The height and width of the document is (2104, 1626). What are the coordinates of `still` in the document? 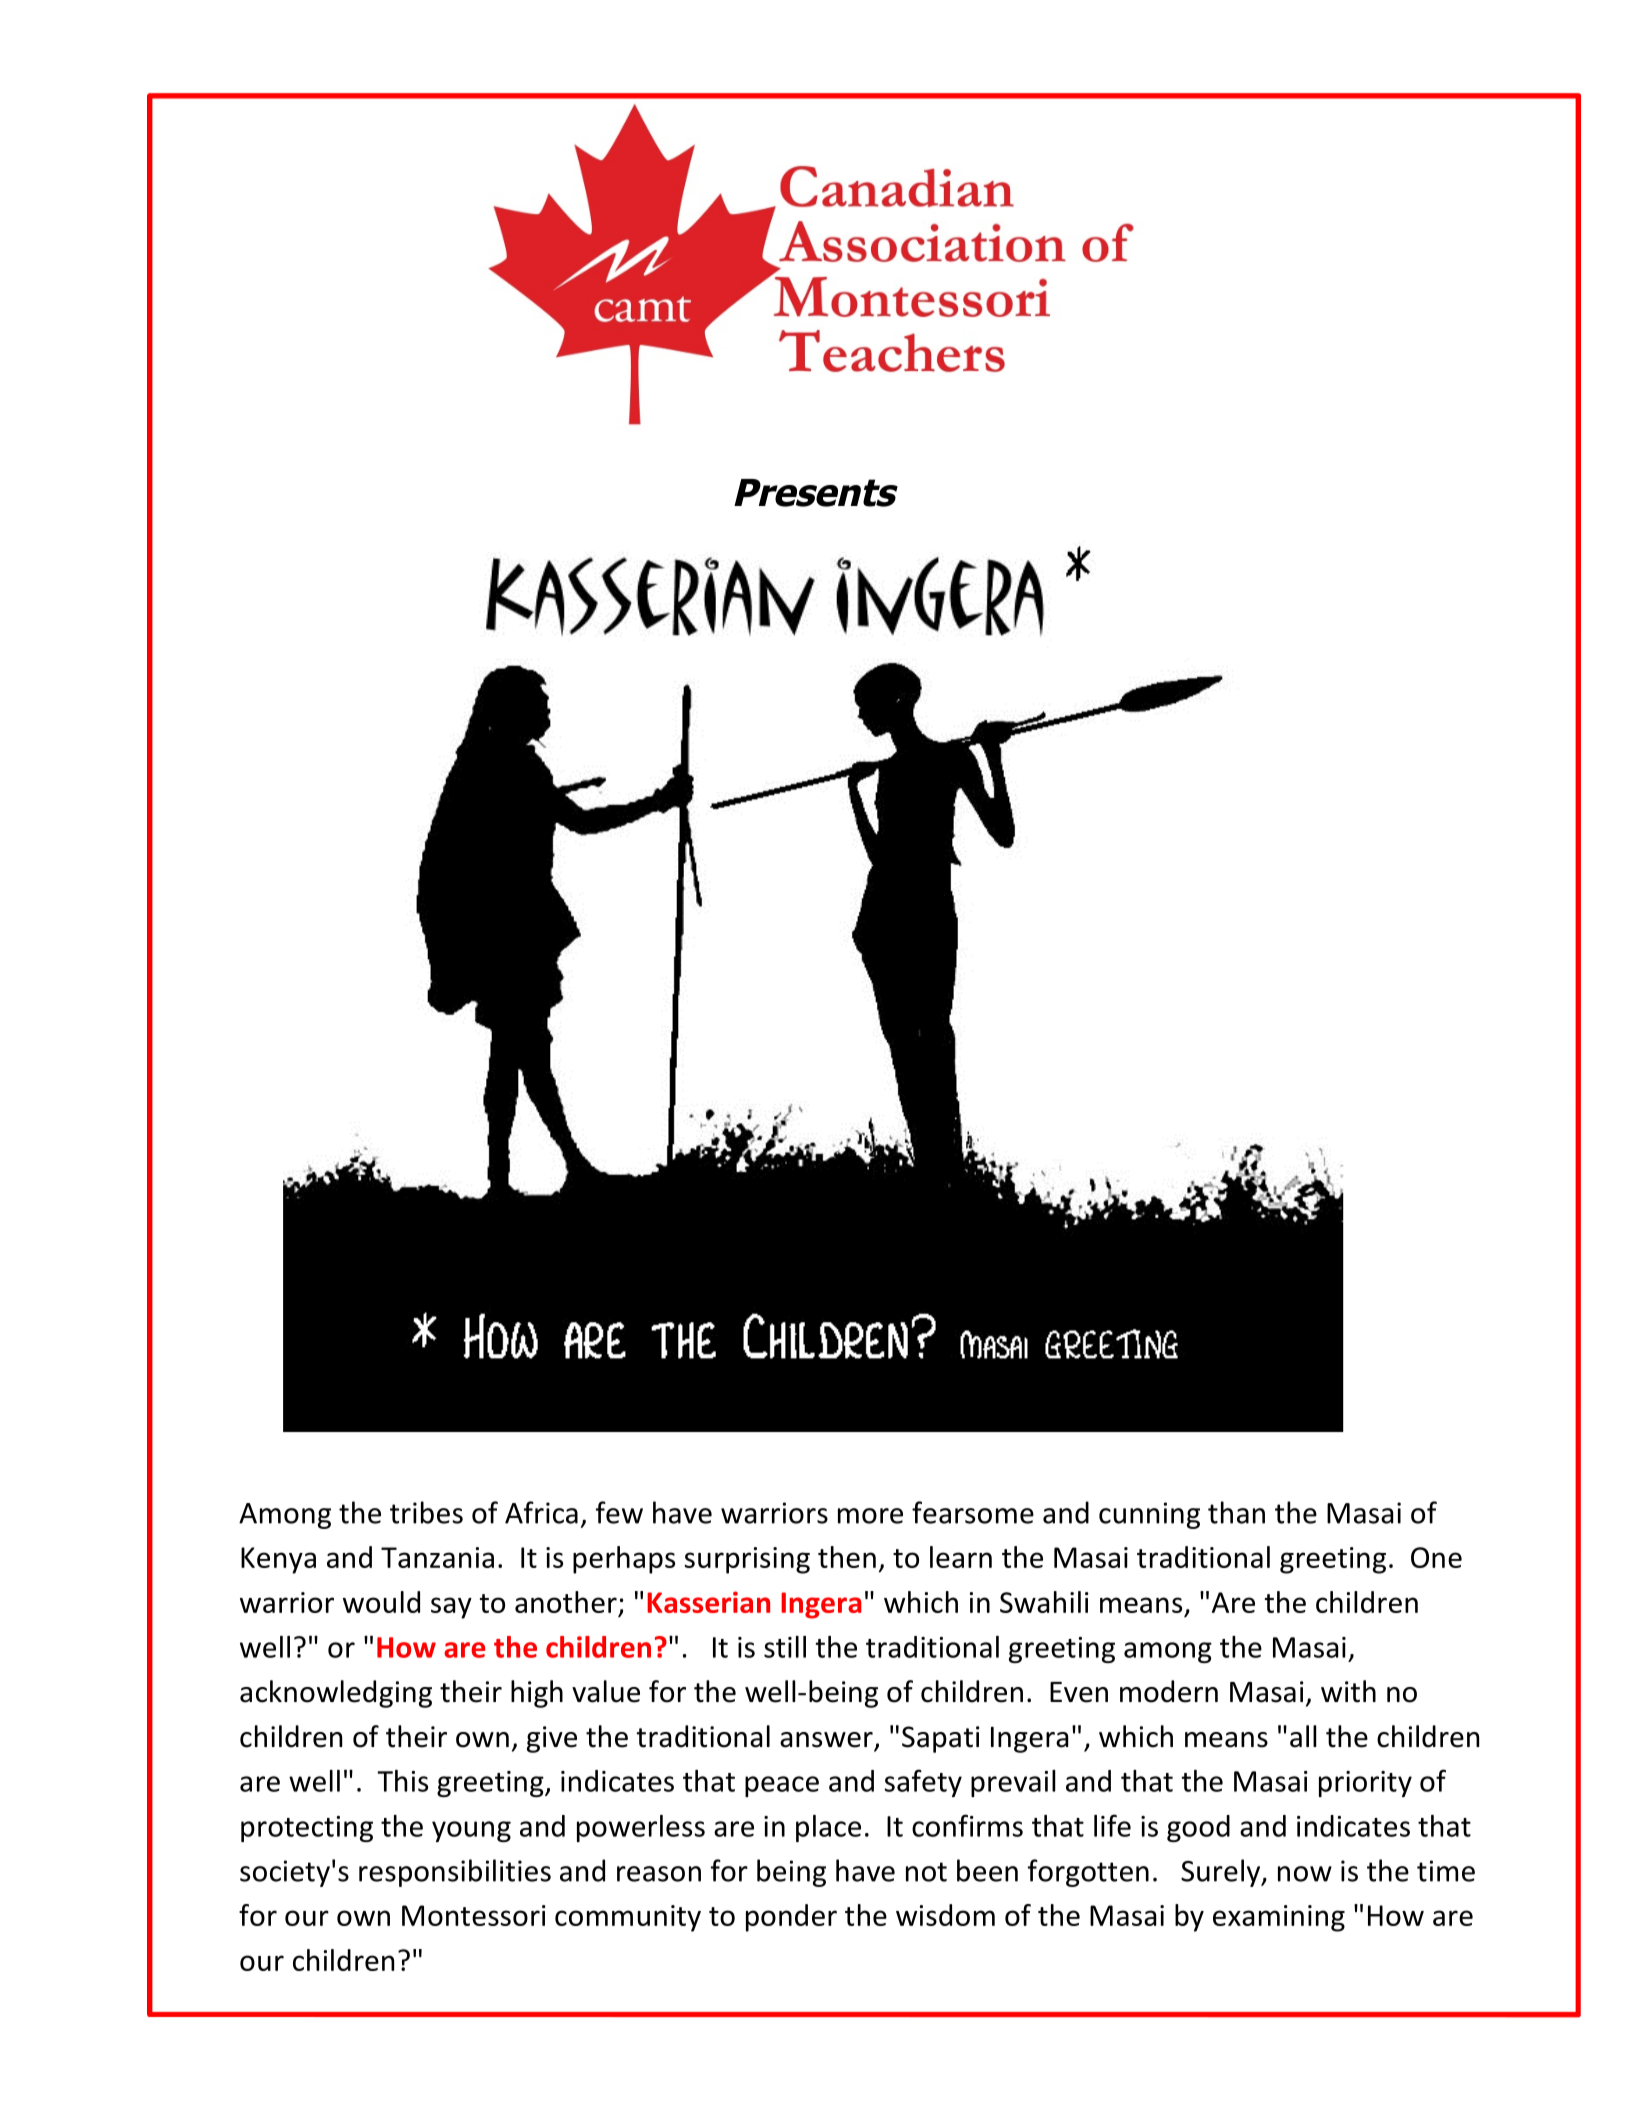 It's located at (785, 1647).
